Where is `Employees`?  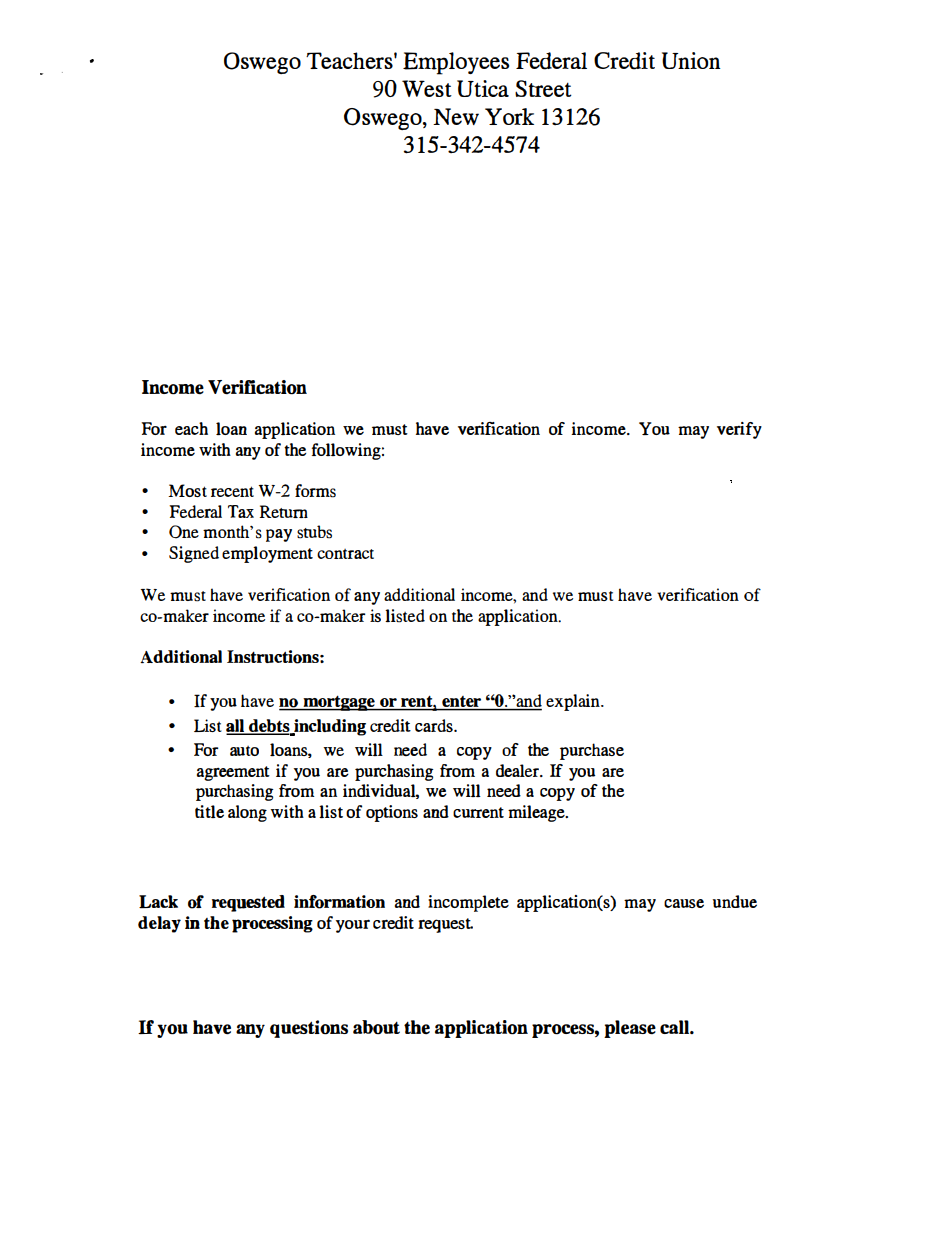
Employees is located at coordinates (456, 63).
